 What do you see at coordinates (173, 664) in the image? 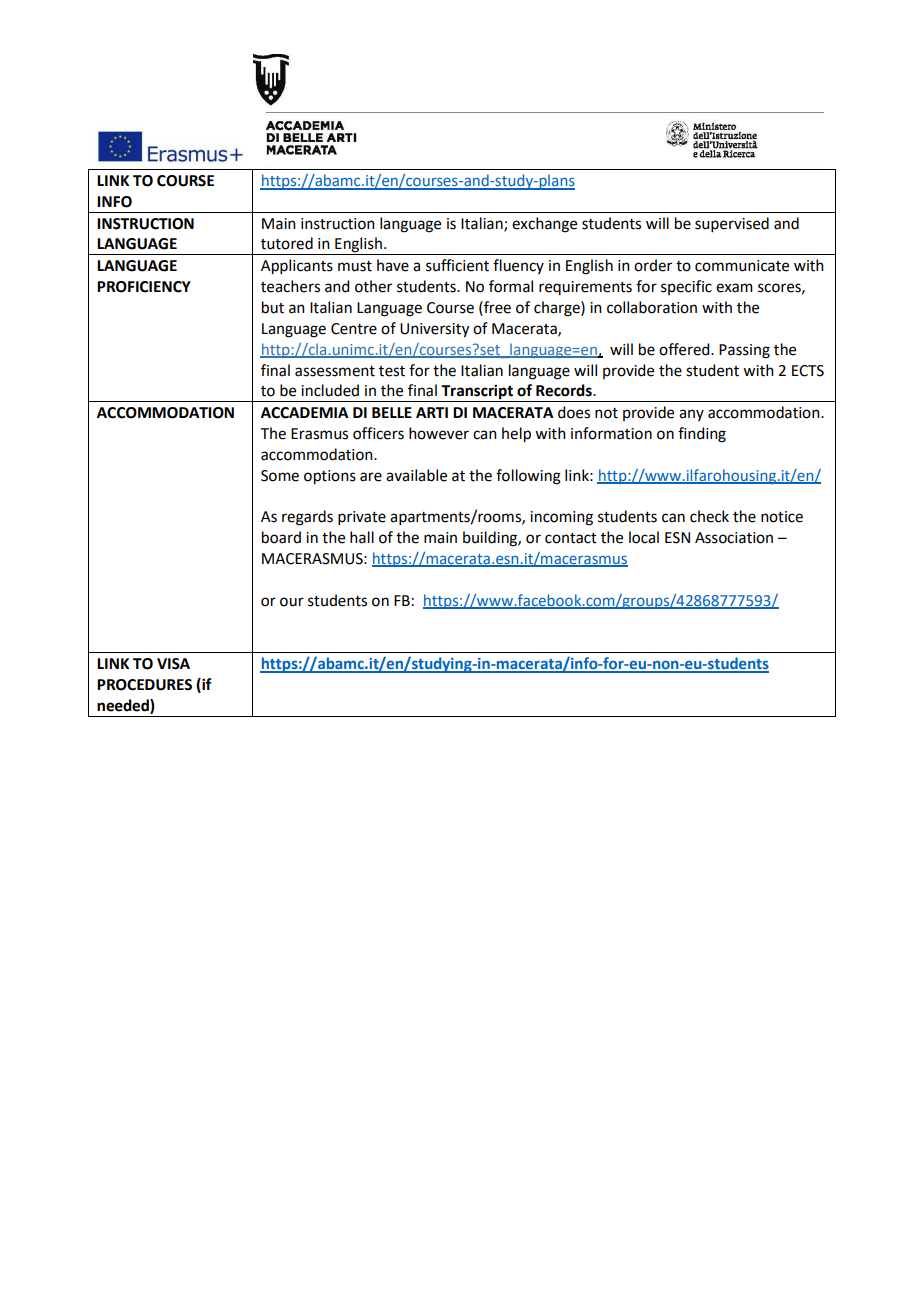
I see `VISA` at bounding box center [173, 664].
